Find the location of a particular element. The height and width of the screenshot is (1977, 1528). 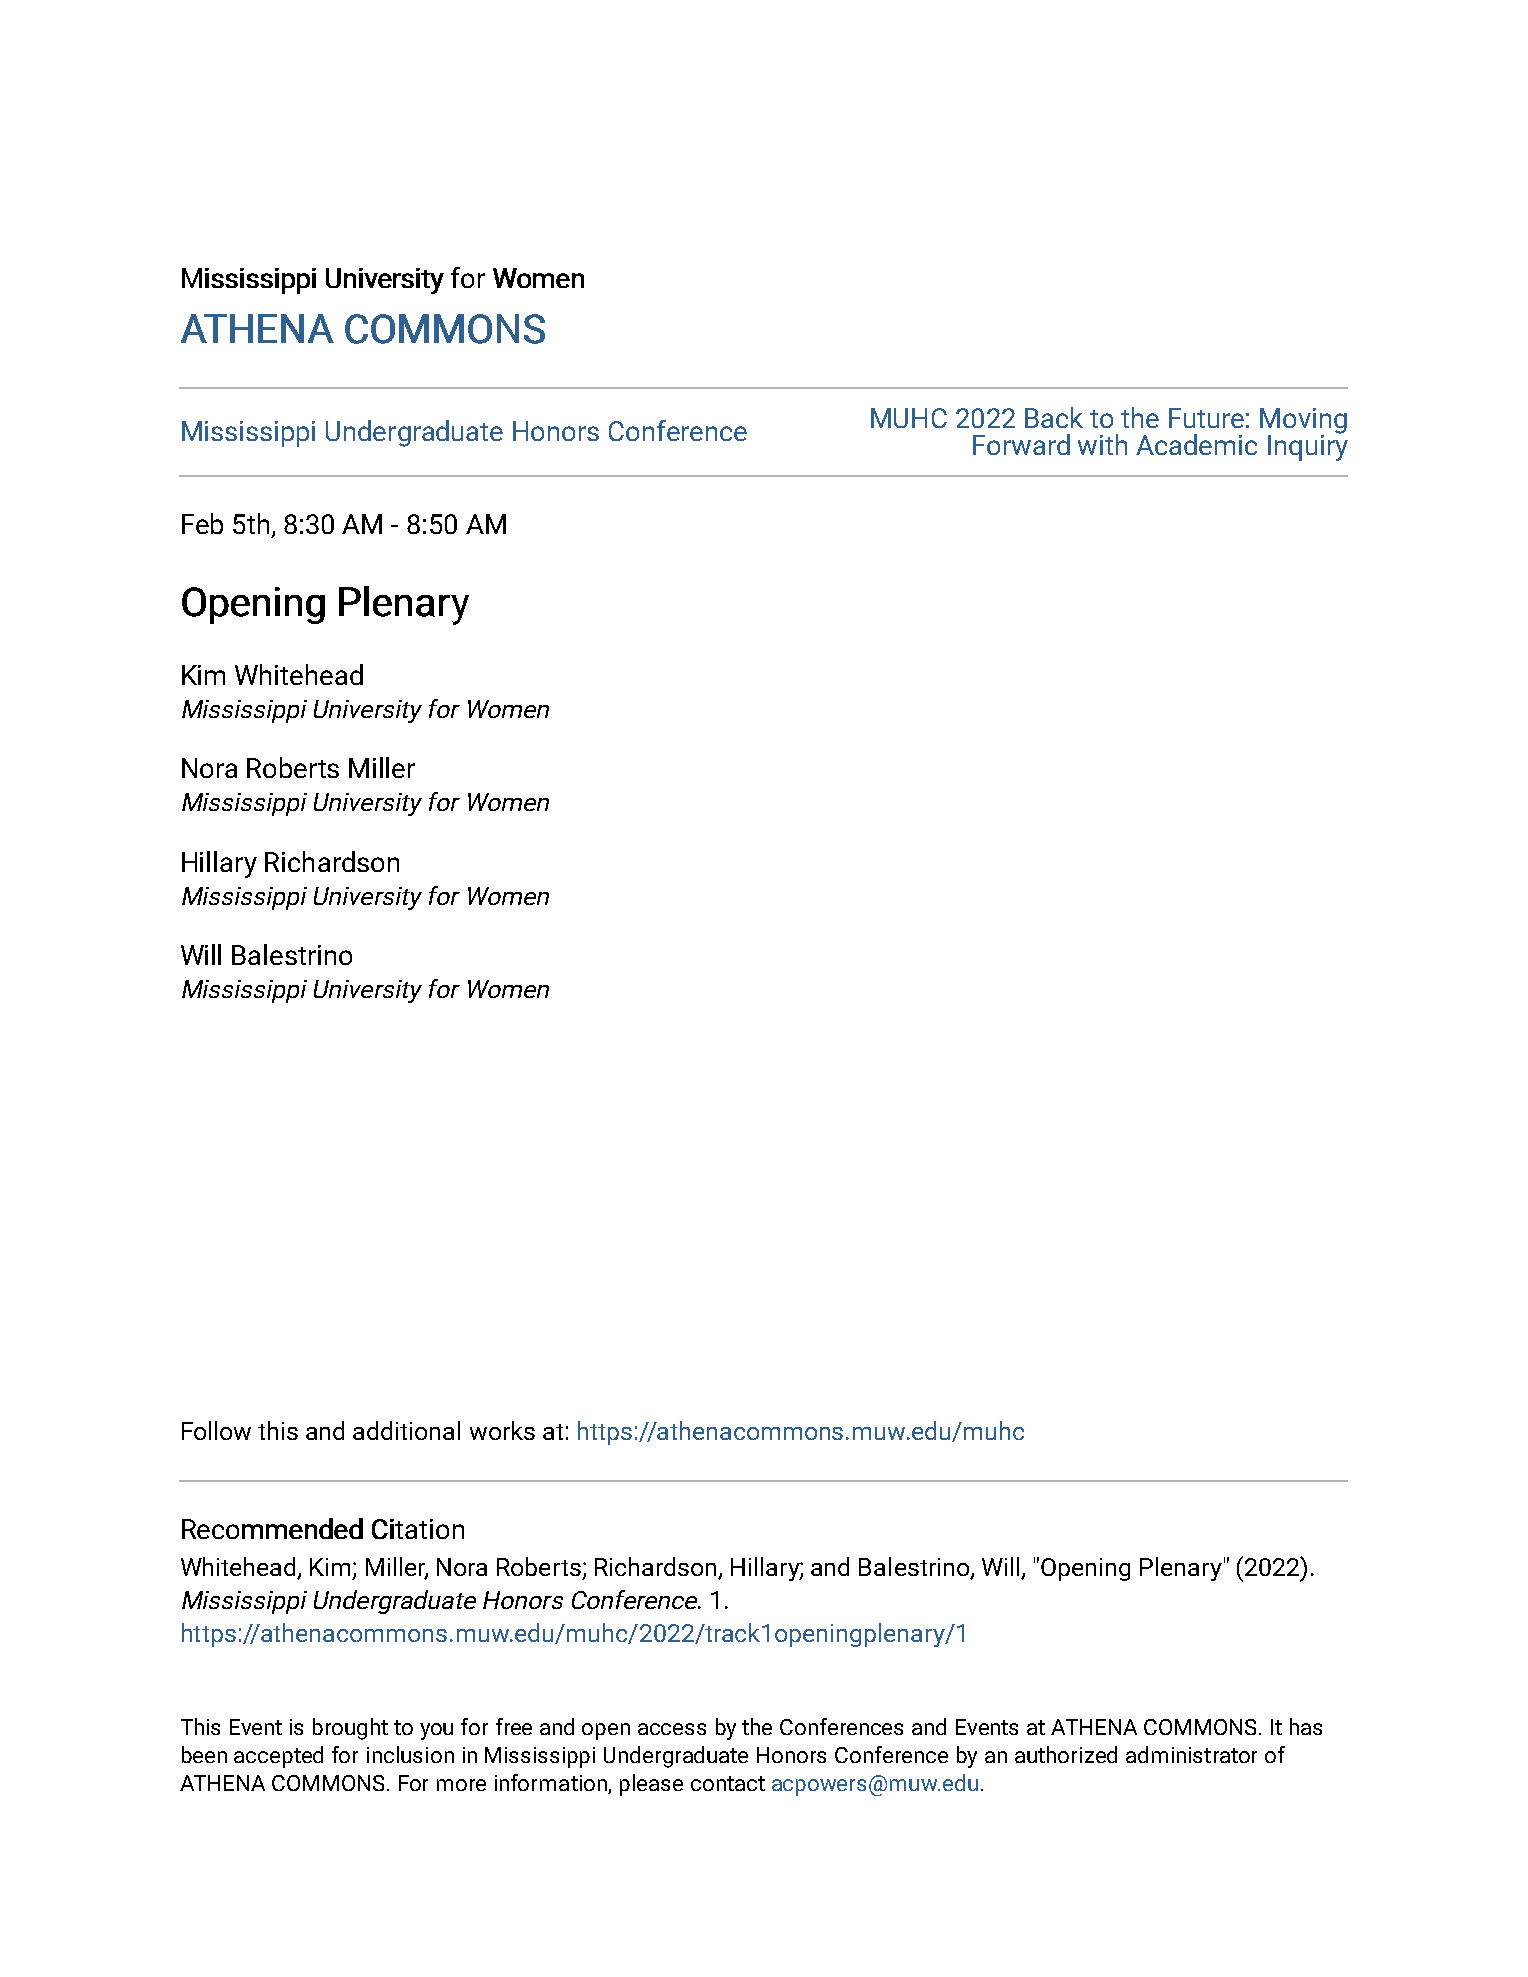

administrator is located at coordinates (1191, 1754).
